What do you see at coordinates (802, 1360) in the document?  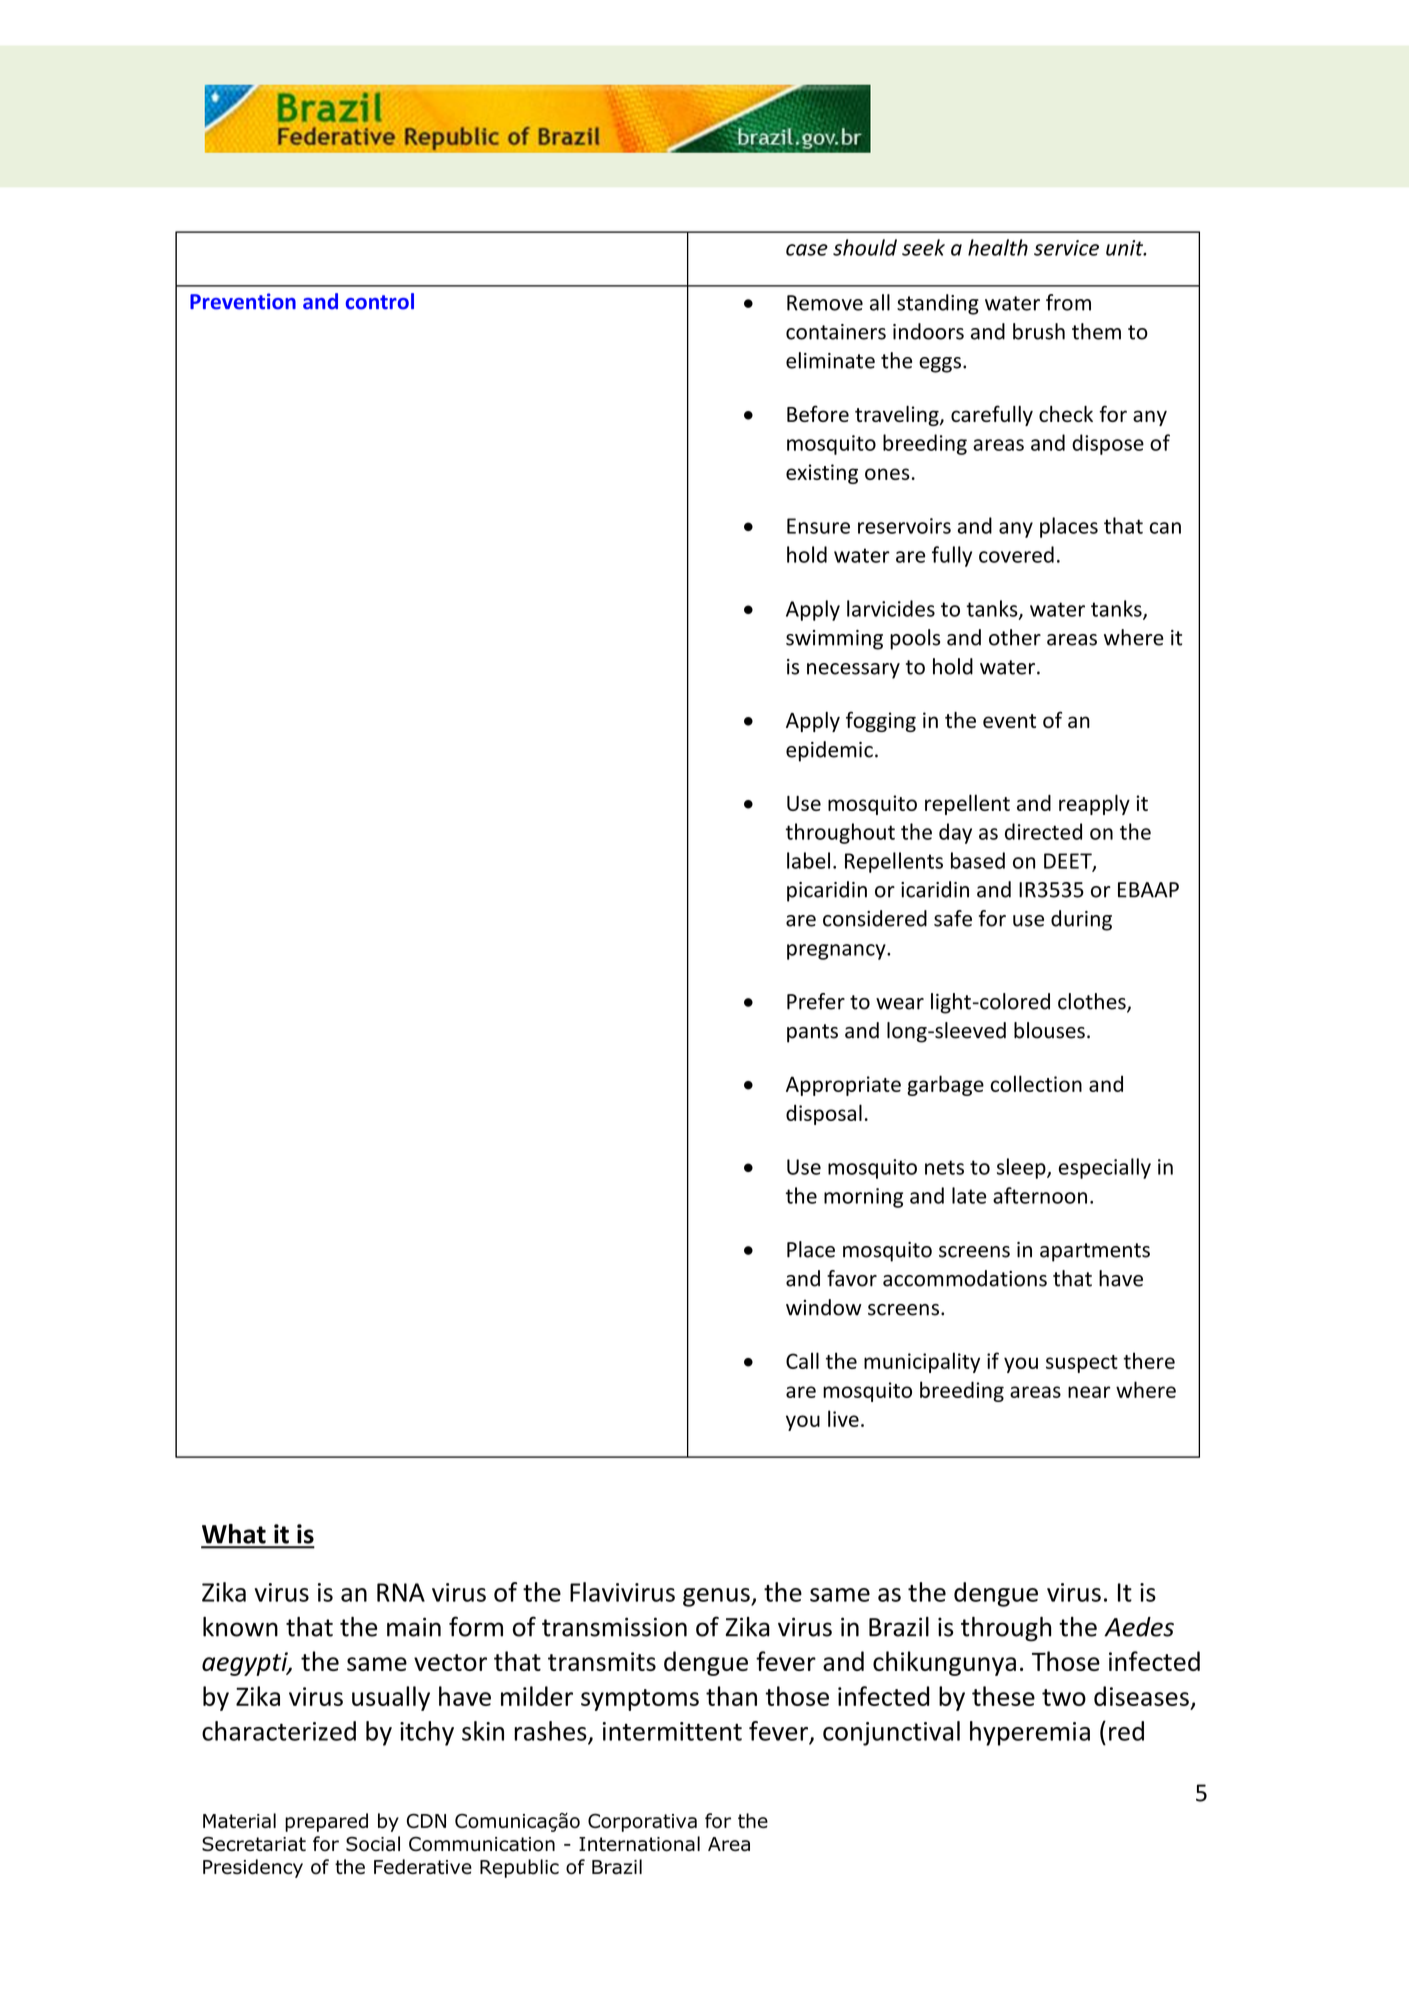 I see `Call` at bounding box center [802, 1360].
